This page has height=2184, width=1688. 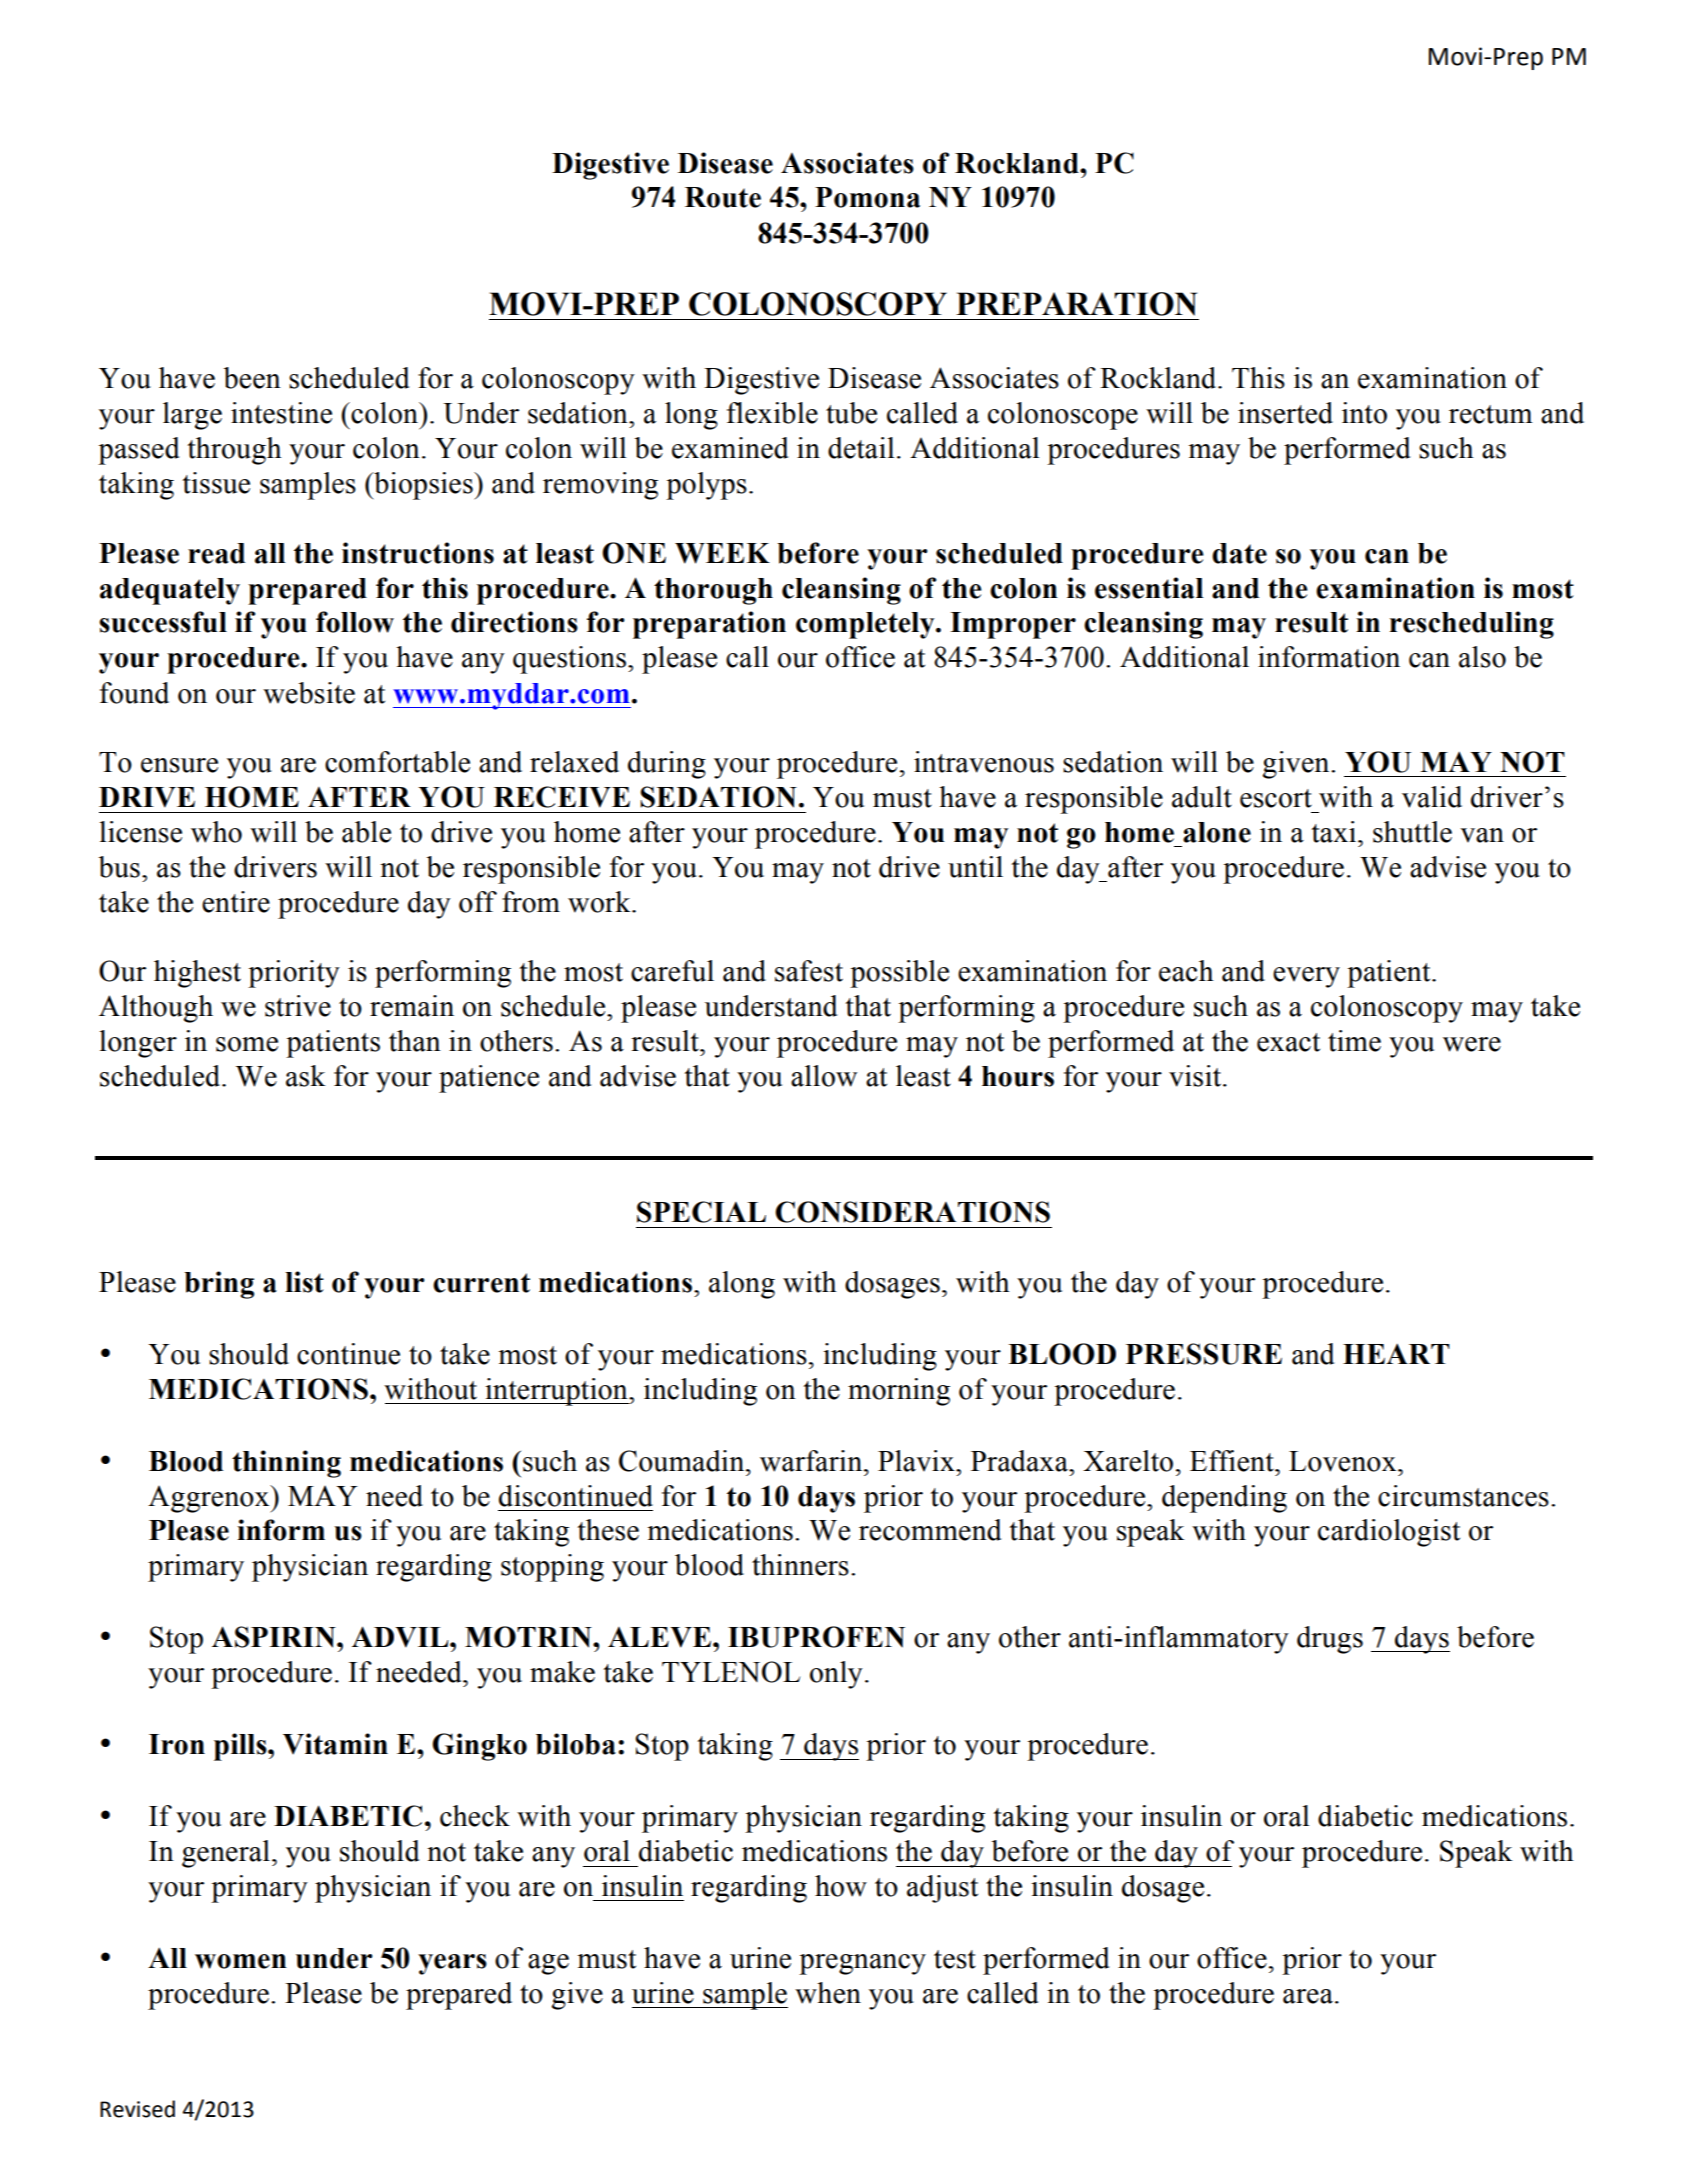 I want to click on taxi, so click(x=1335, y=832).
